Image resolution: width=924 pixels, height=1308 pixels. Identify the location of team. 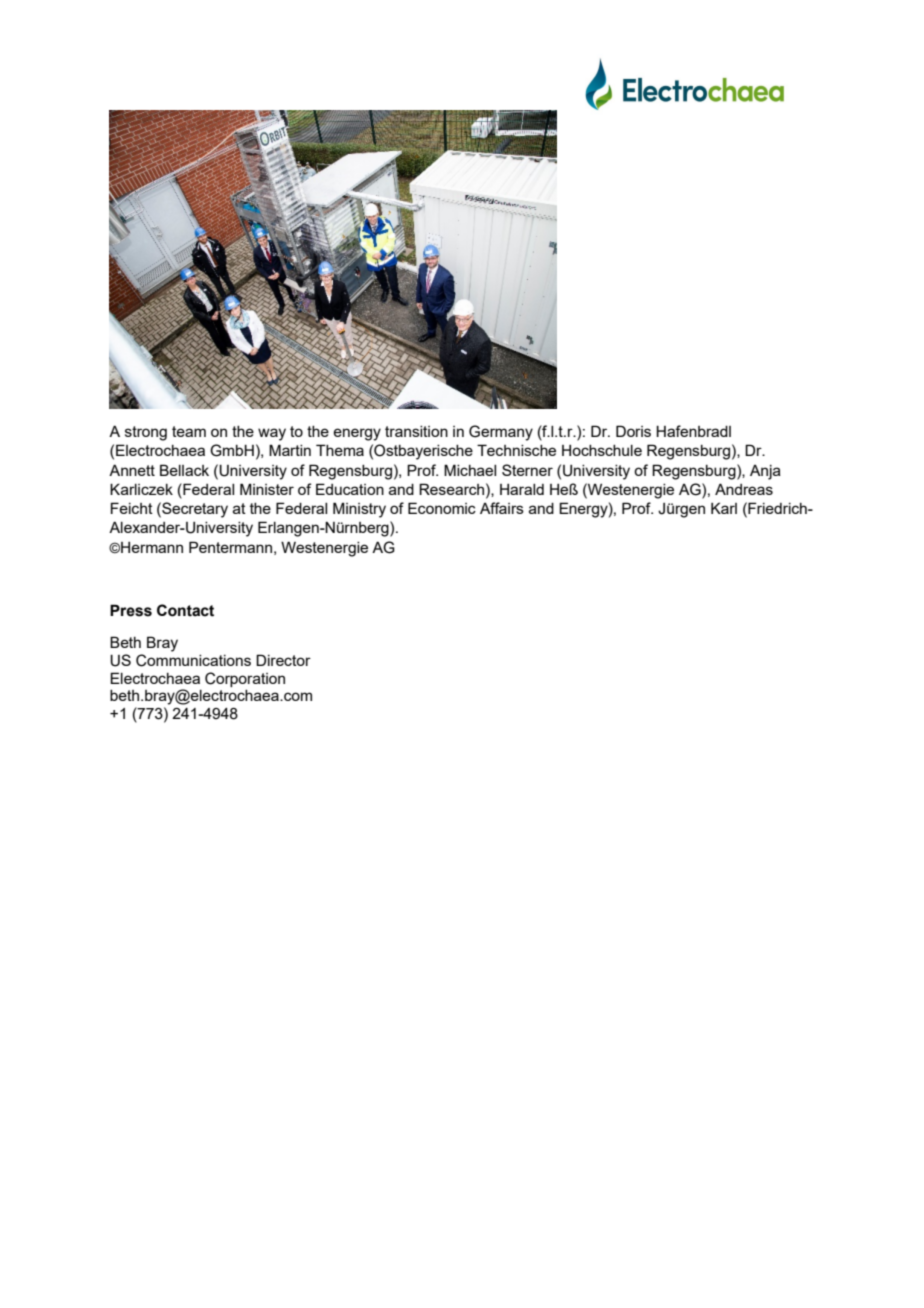
(189, 431).
